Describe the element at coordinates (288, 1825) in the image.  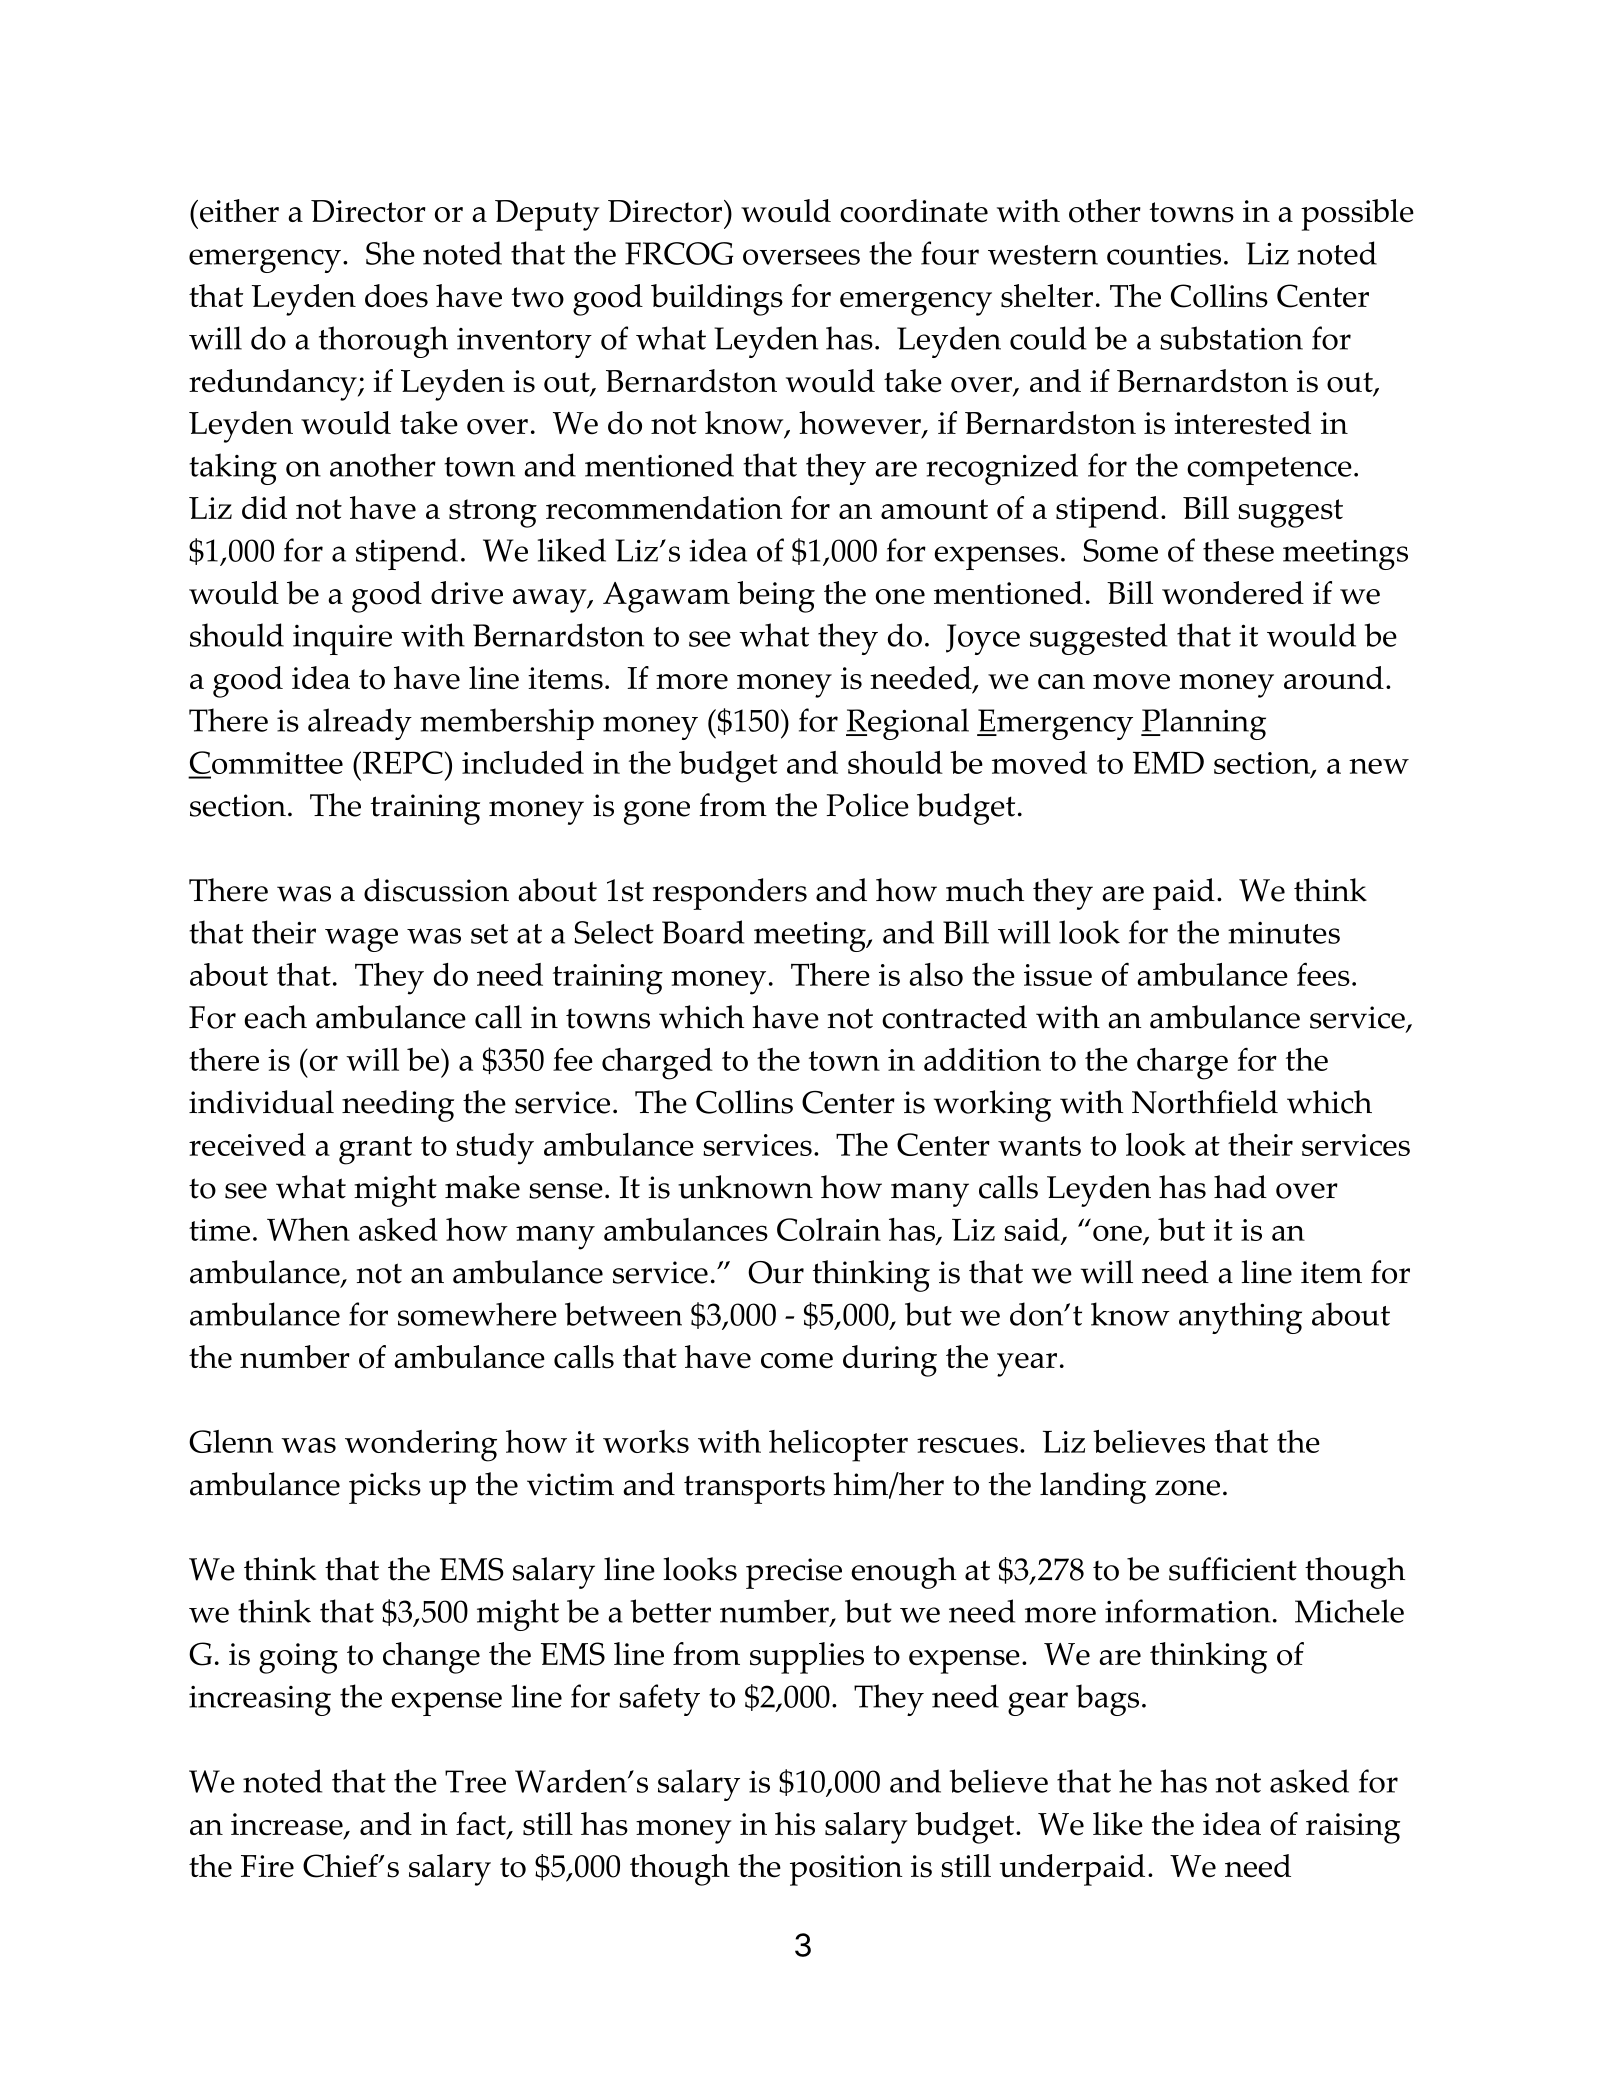
I see `increase` at that location.
